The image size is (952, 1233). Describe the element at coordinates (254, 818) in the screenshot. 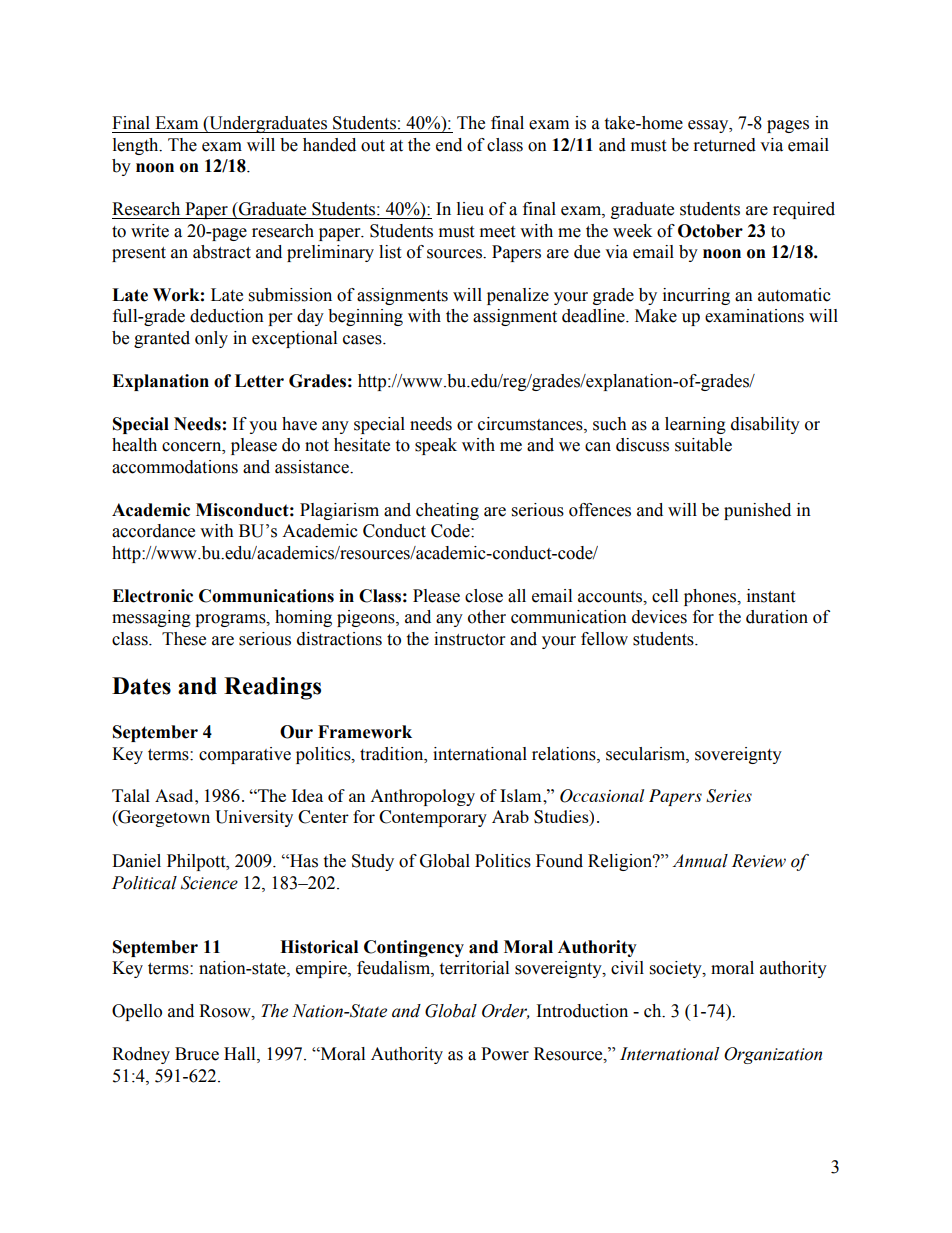

I see `University` at that location.
